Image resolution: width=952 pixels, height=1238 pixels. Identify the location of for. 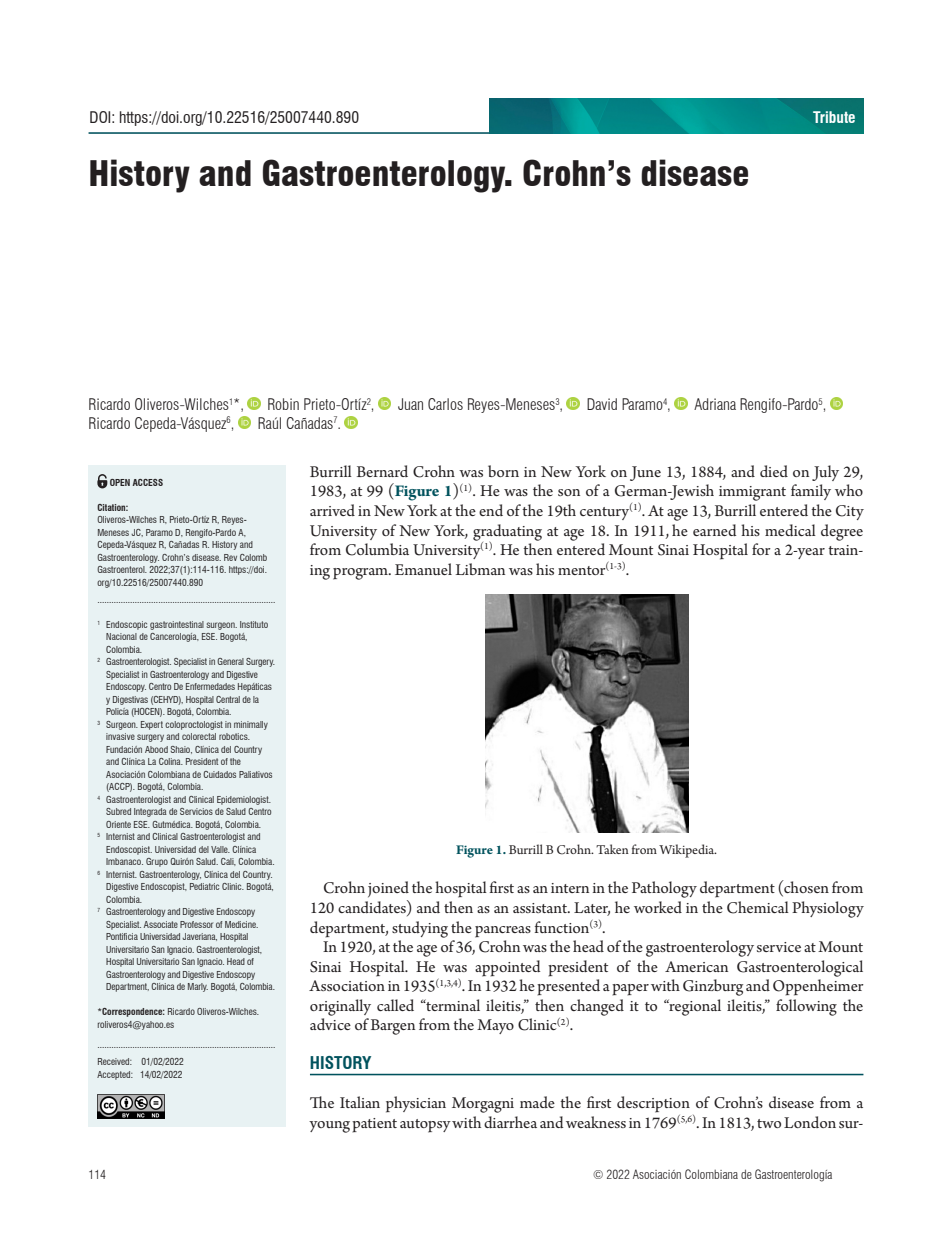
(761, 549).
